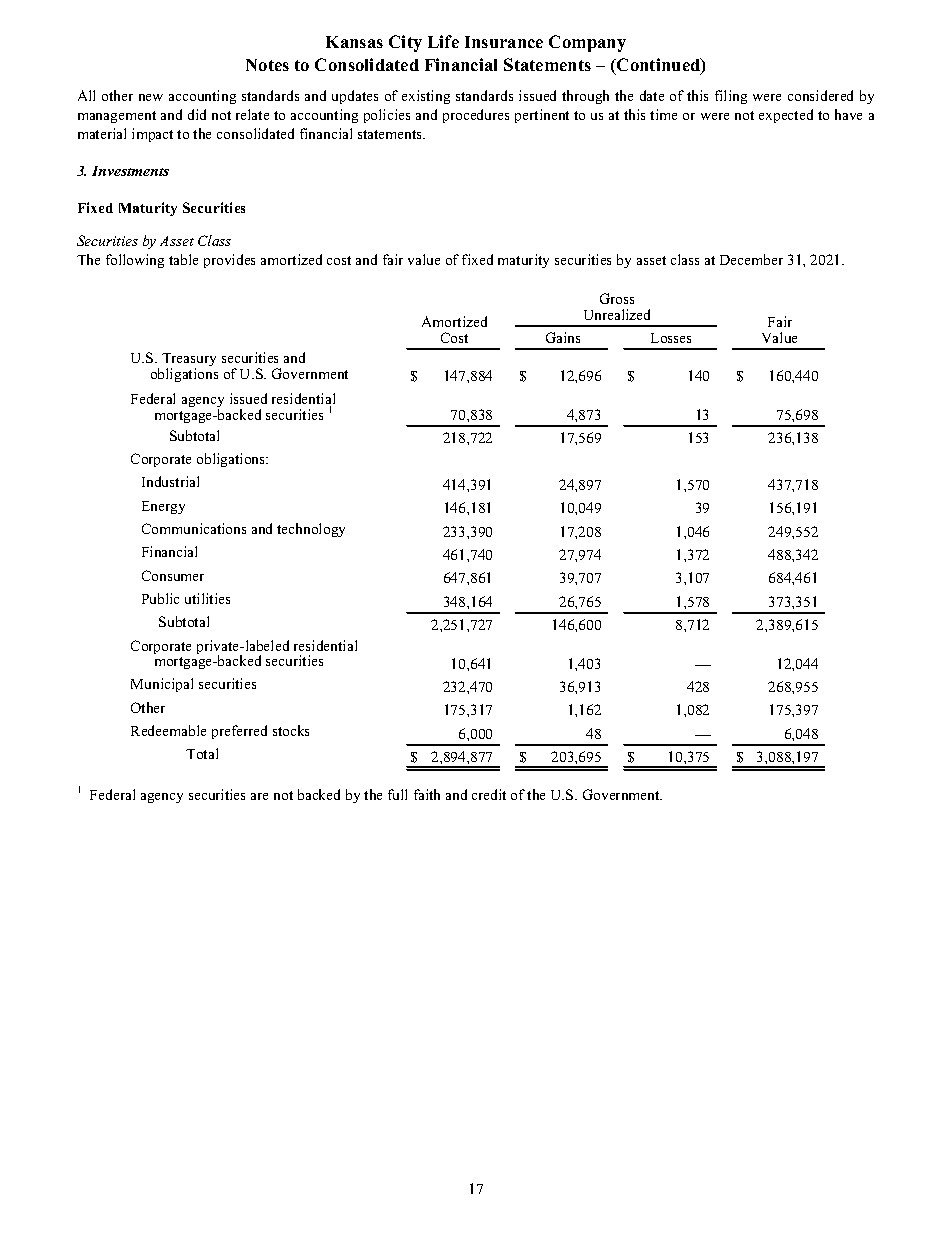 The width and height of the screenshot is (952, 1233). What do you see at coordinates (751, 259) in the screenshot?
I see `December` at bounding box center [751, 259].
